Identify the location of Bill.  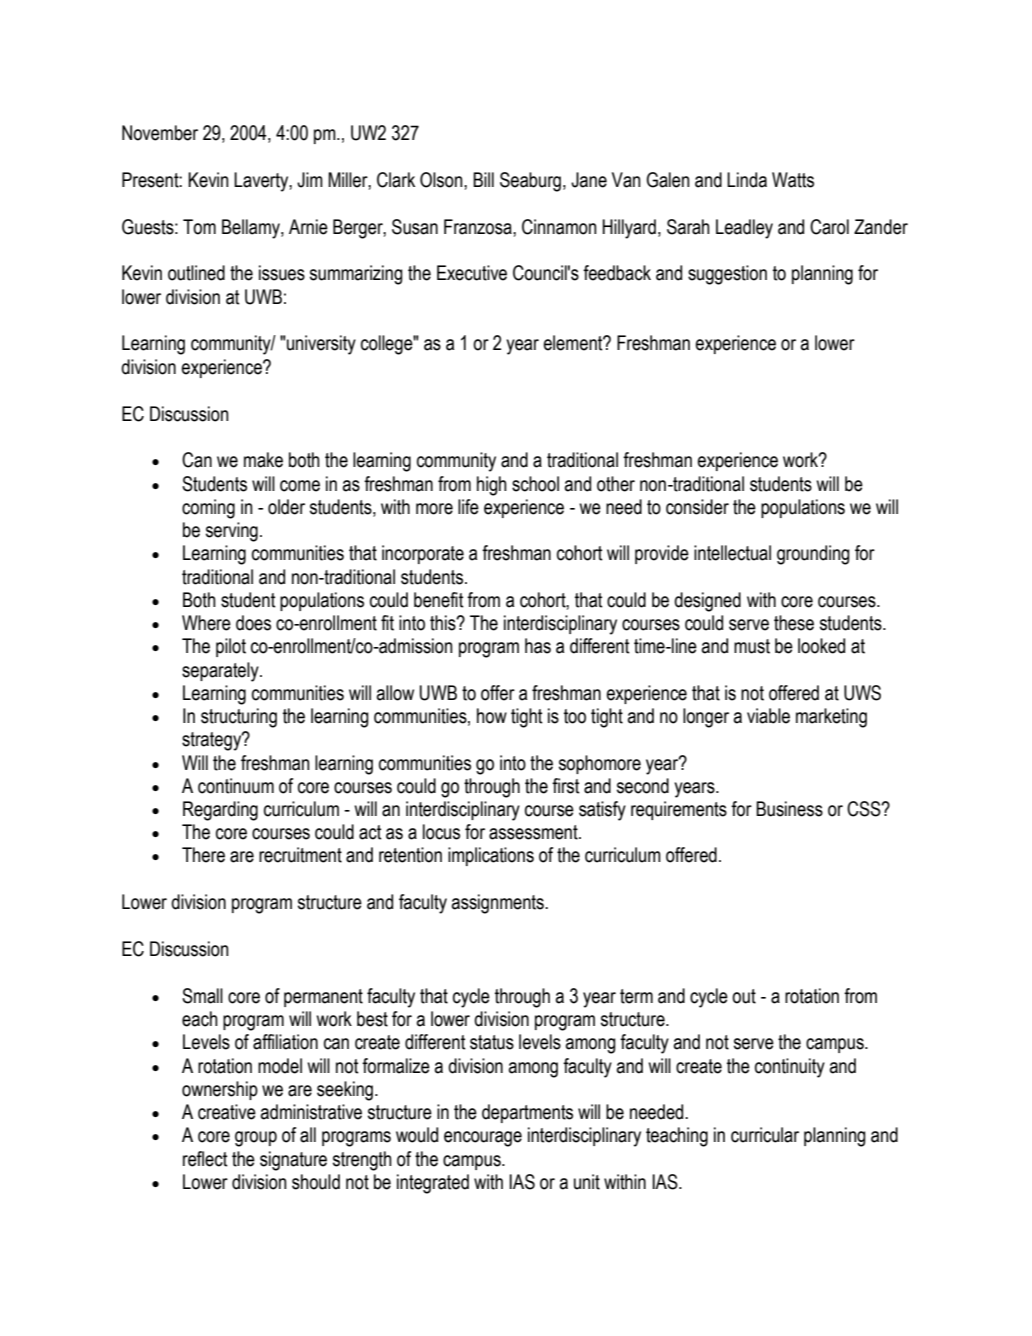
(483, 179).
